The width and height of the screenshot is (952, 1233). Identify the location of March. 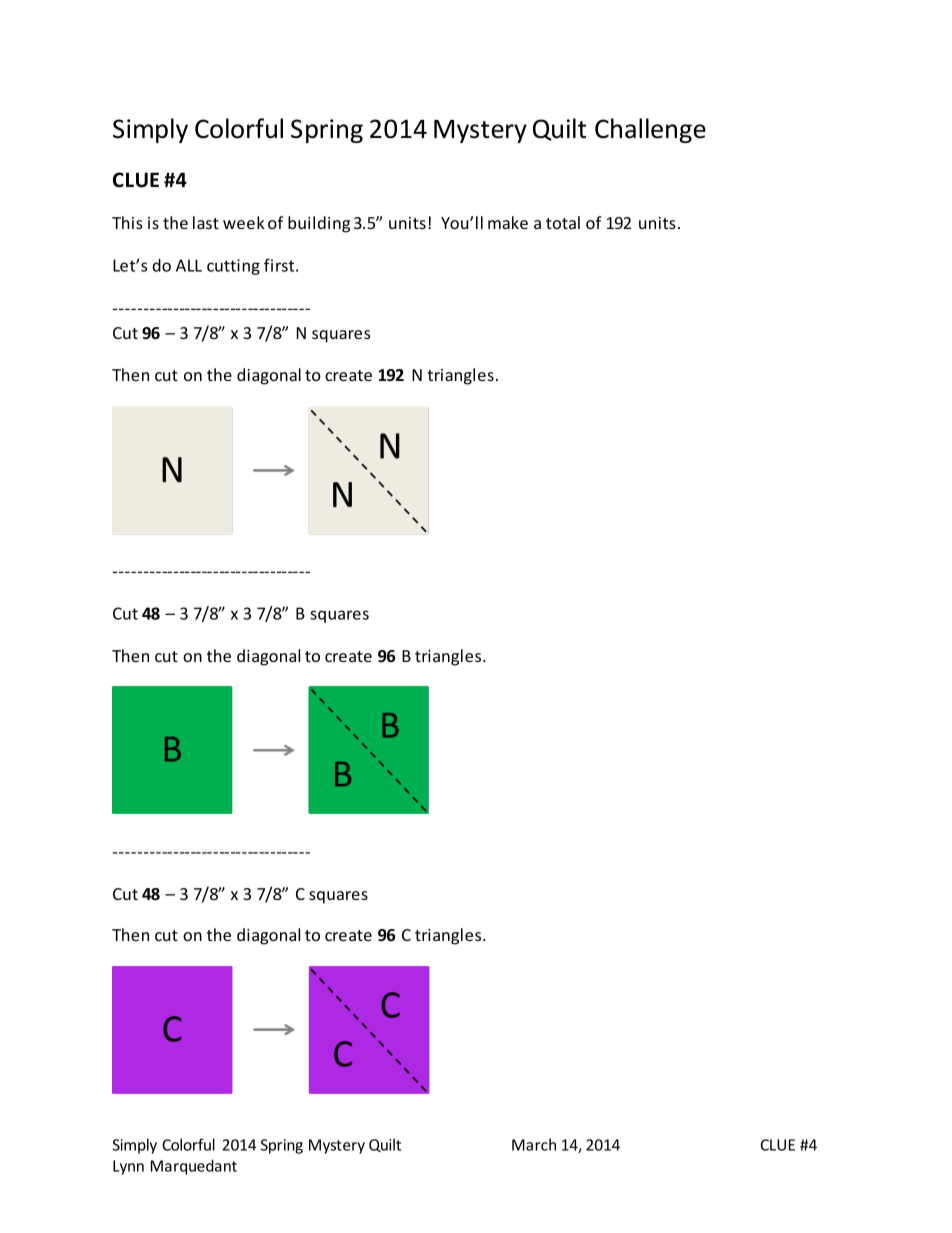
(534, 1144).
